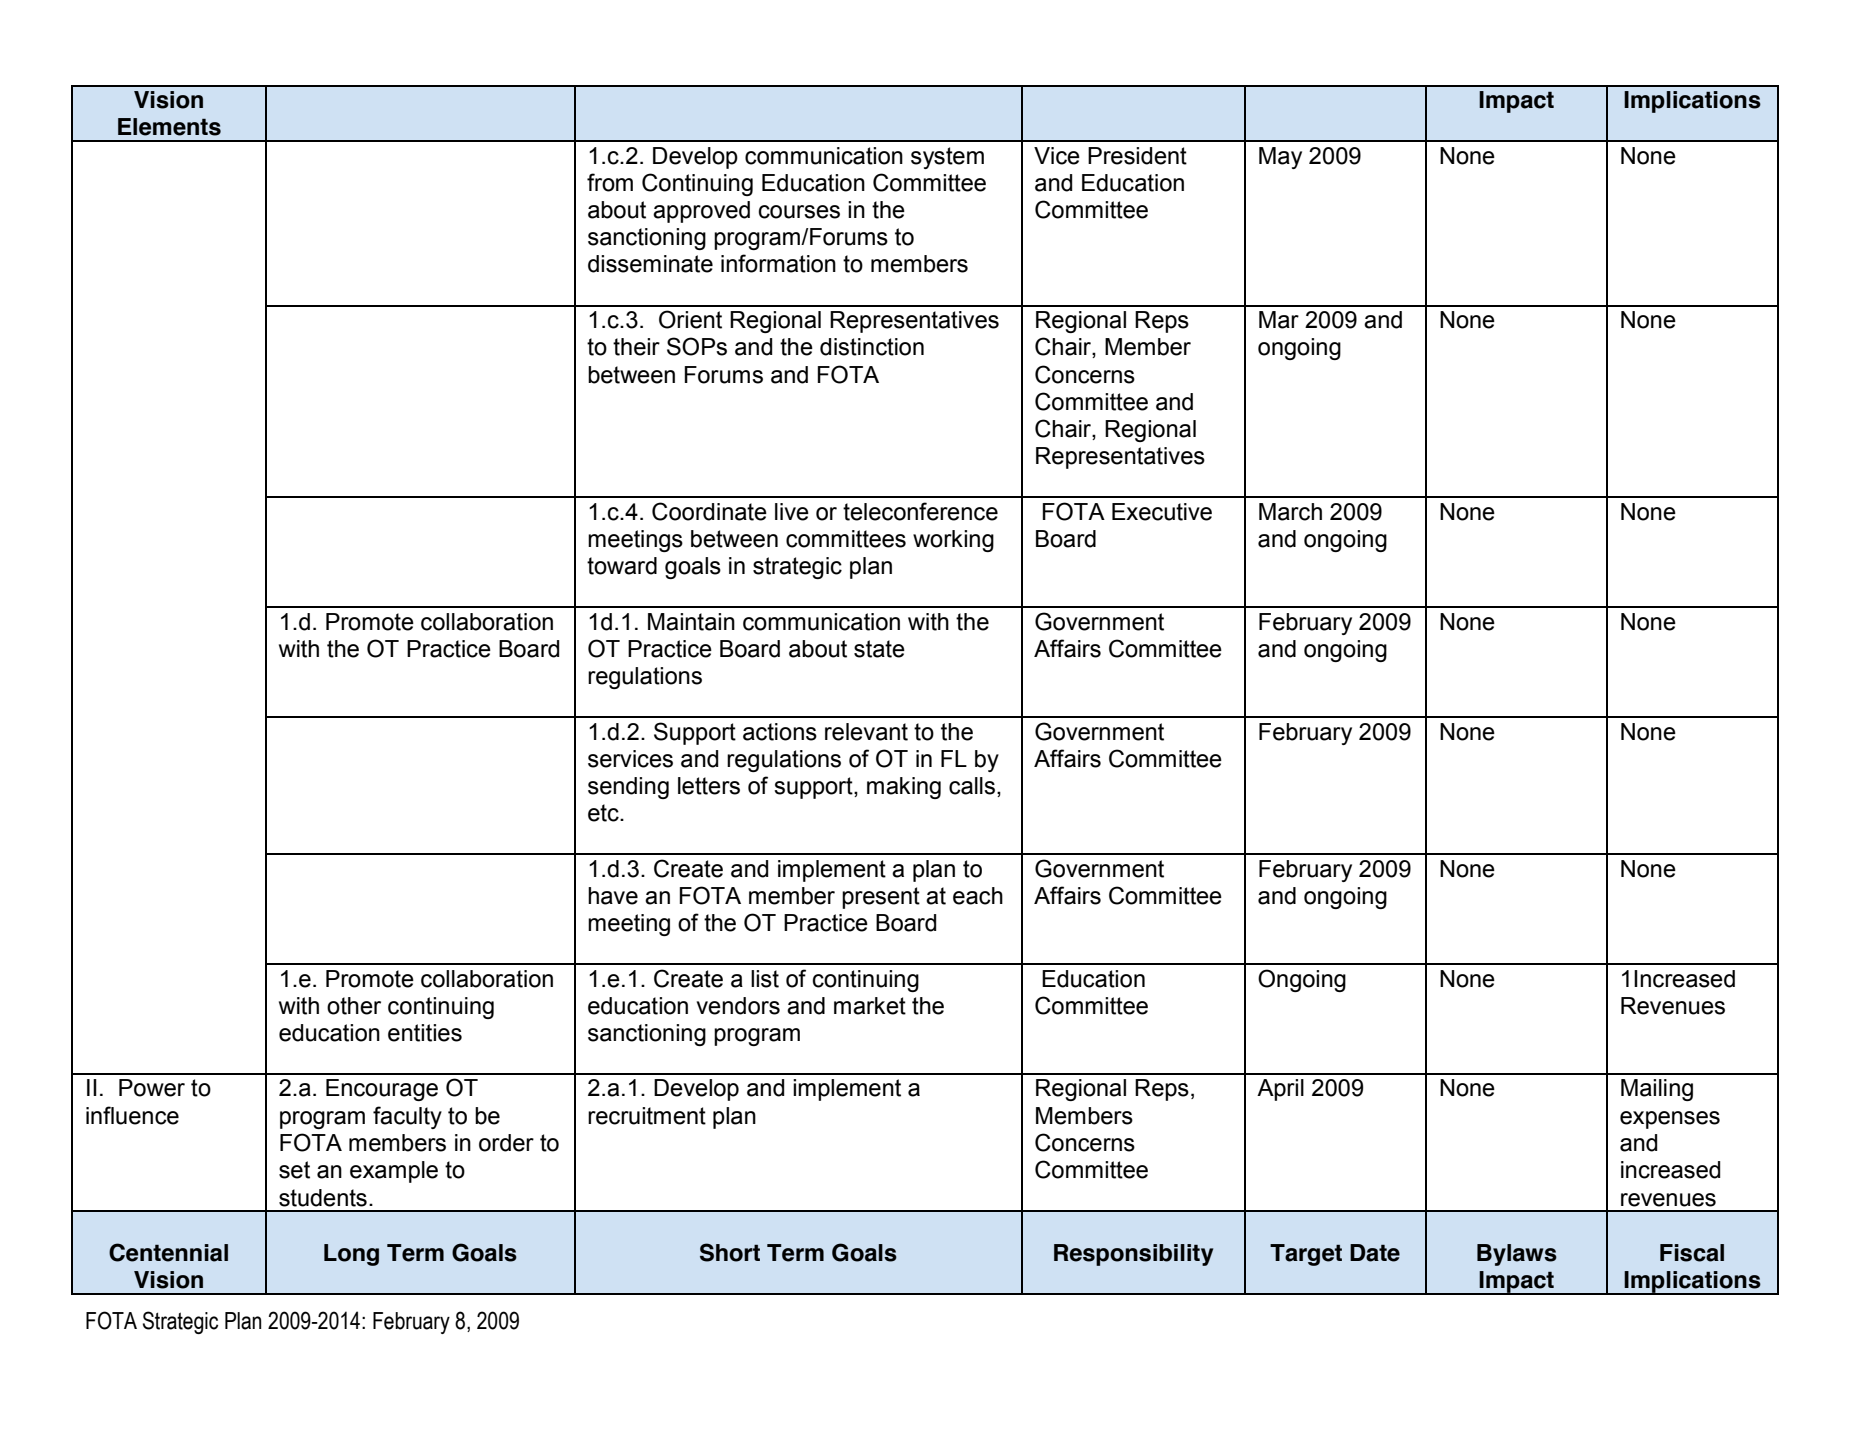 This screenshot has height=1447, width=1873. Describe the element at coordinates (628, 788) in the screenshot. I see `sending` at that location.
